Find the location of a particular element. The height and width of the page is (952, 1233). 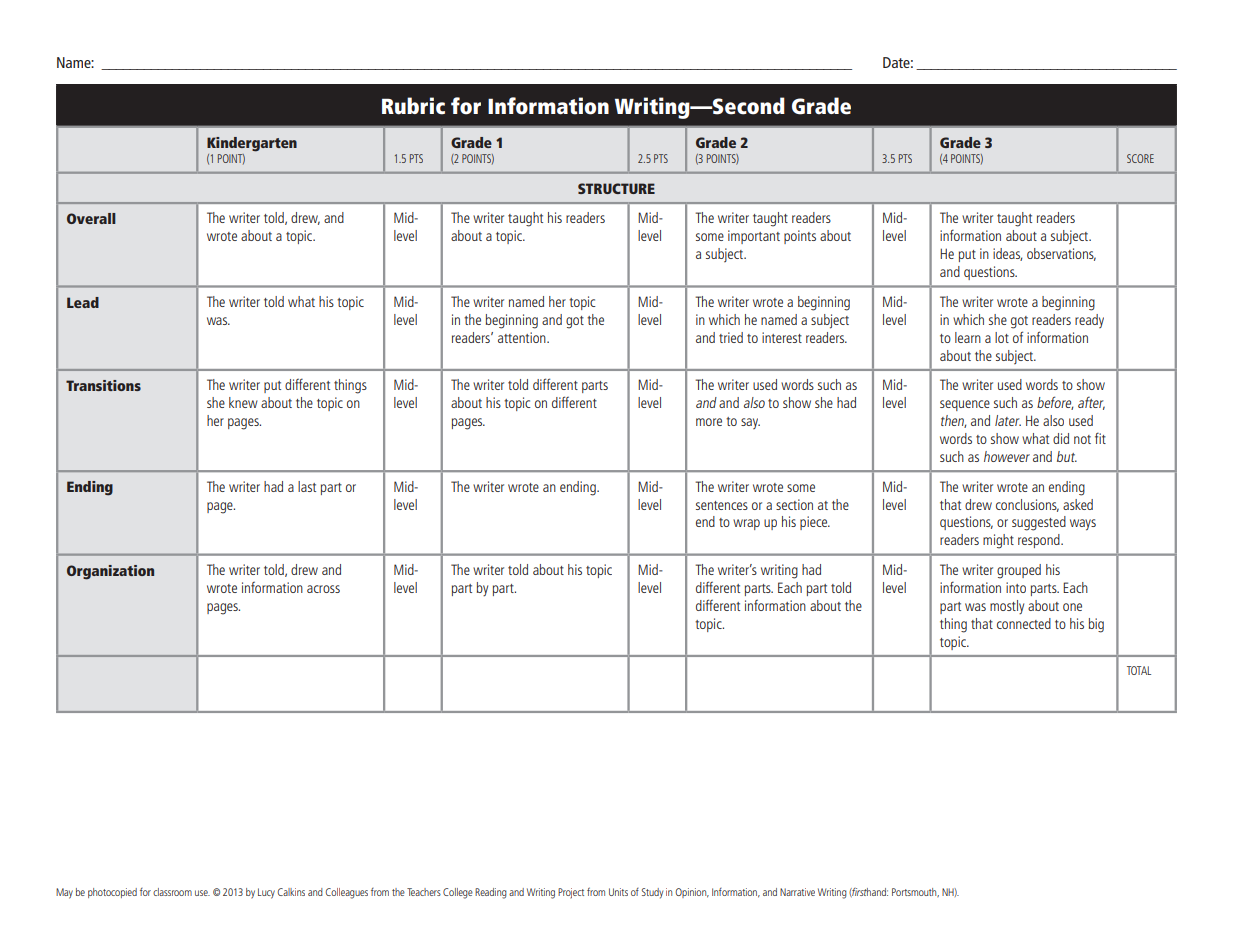

last is located at coordinates (307, 486).
